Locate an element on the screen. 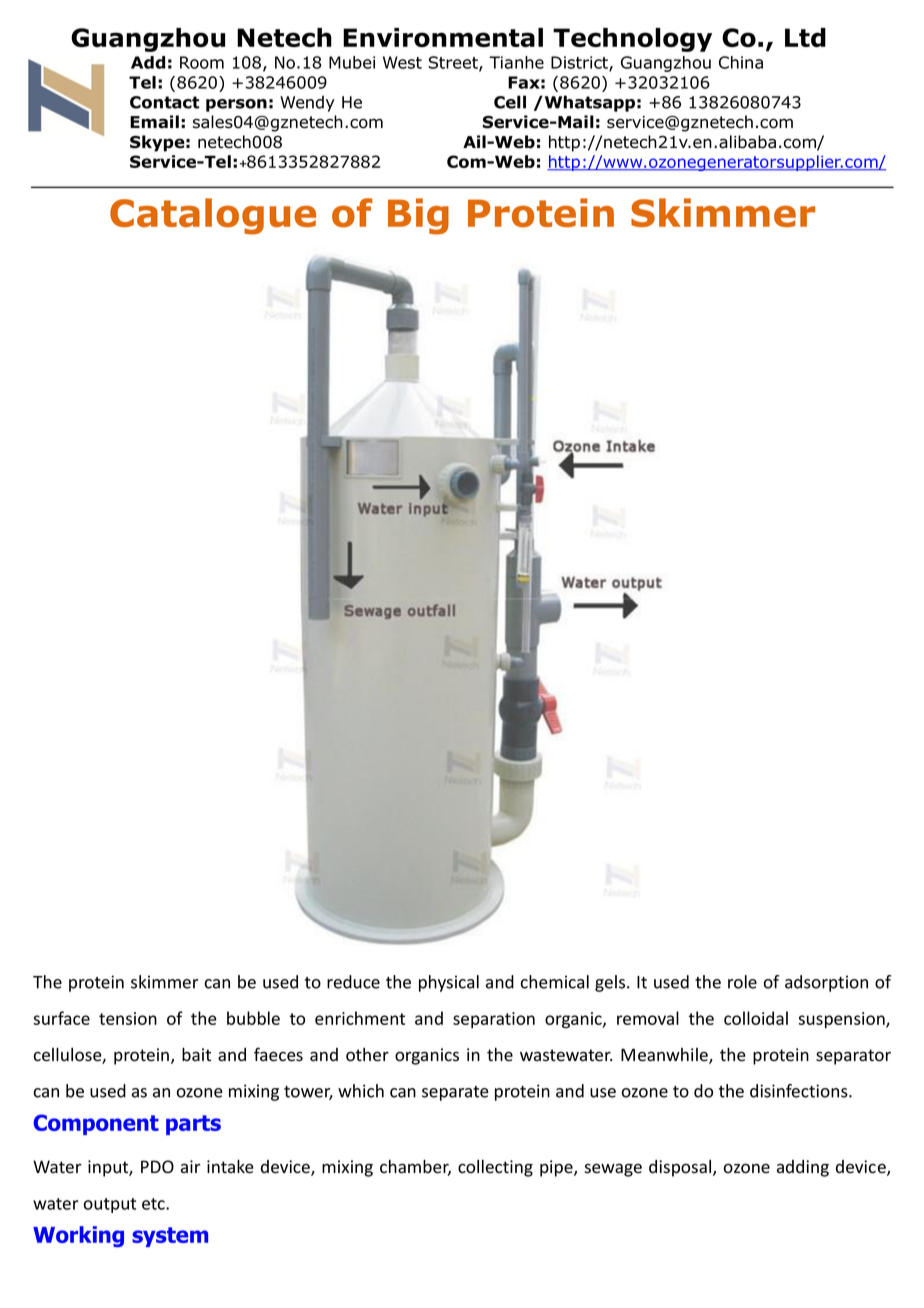 This screenshot has width=924, height=1308. reduce is located at coordinates (353, 982).
